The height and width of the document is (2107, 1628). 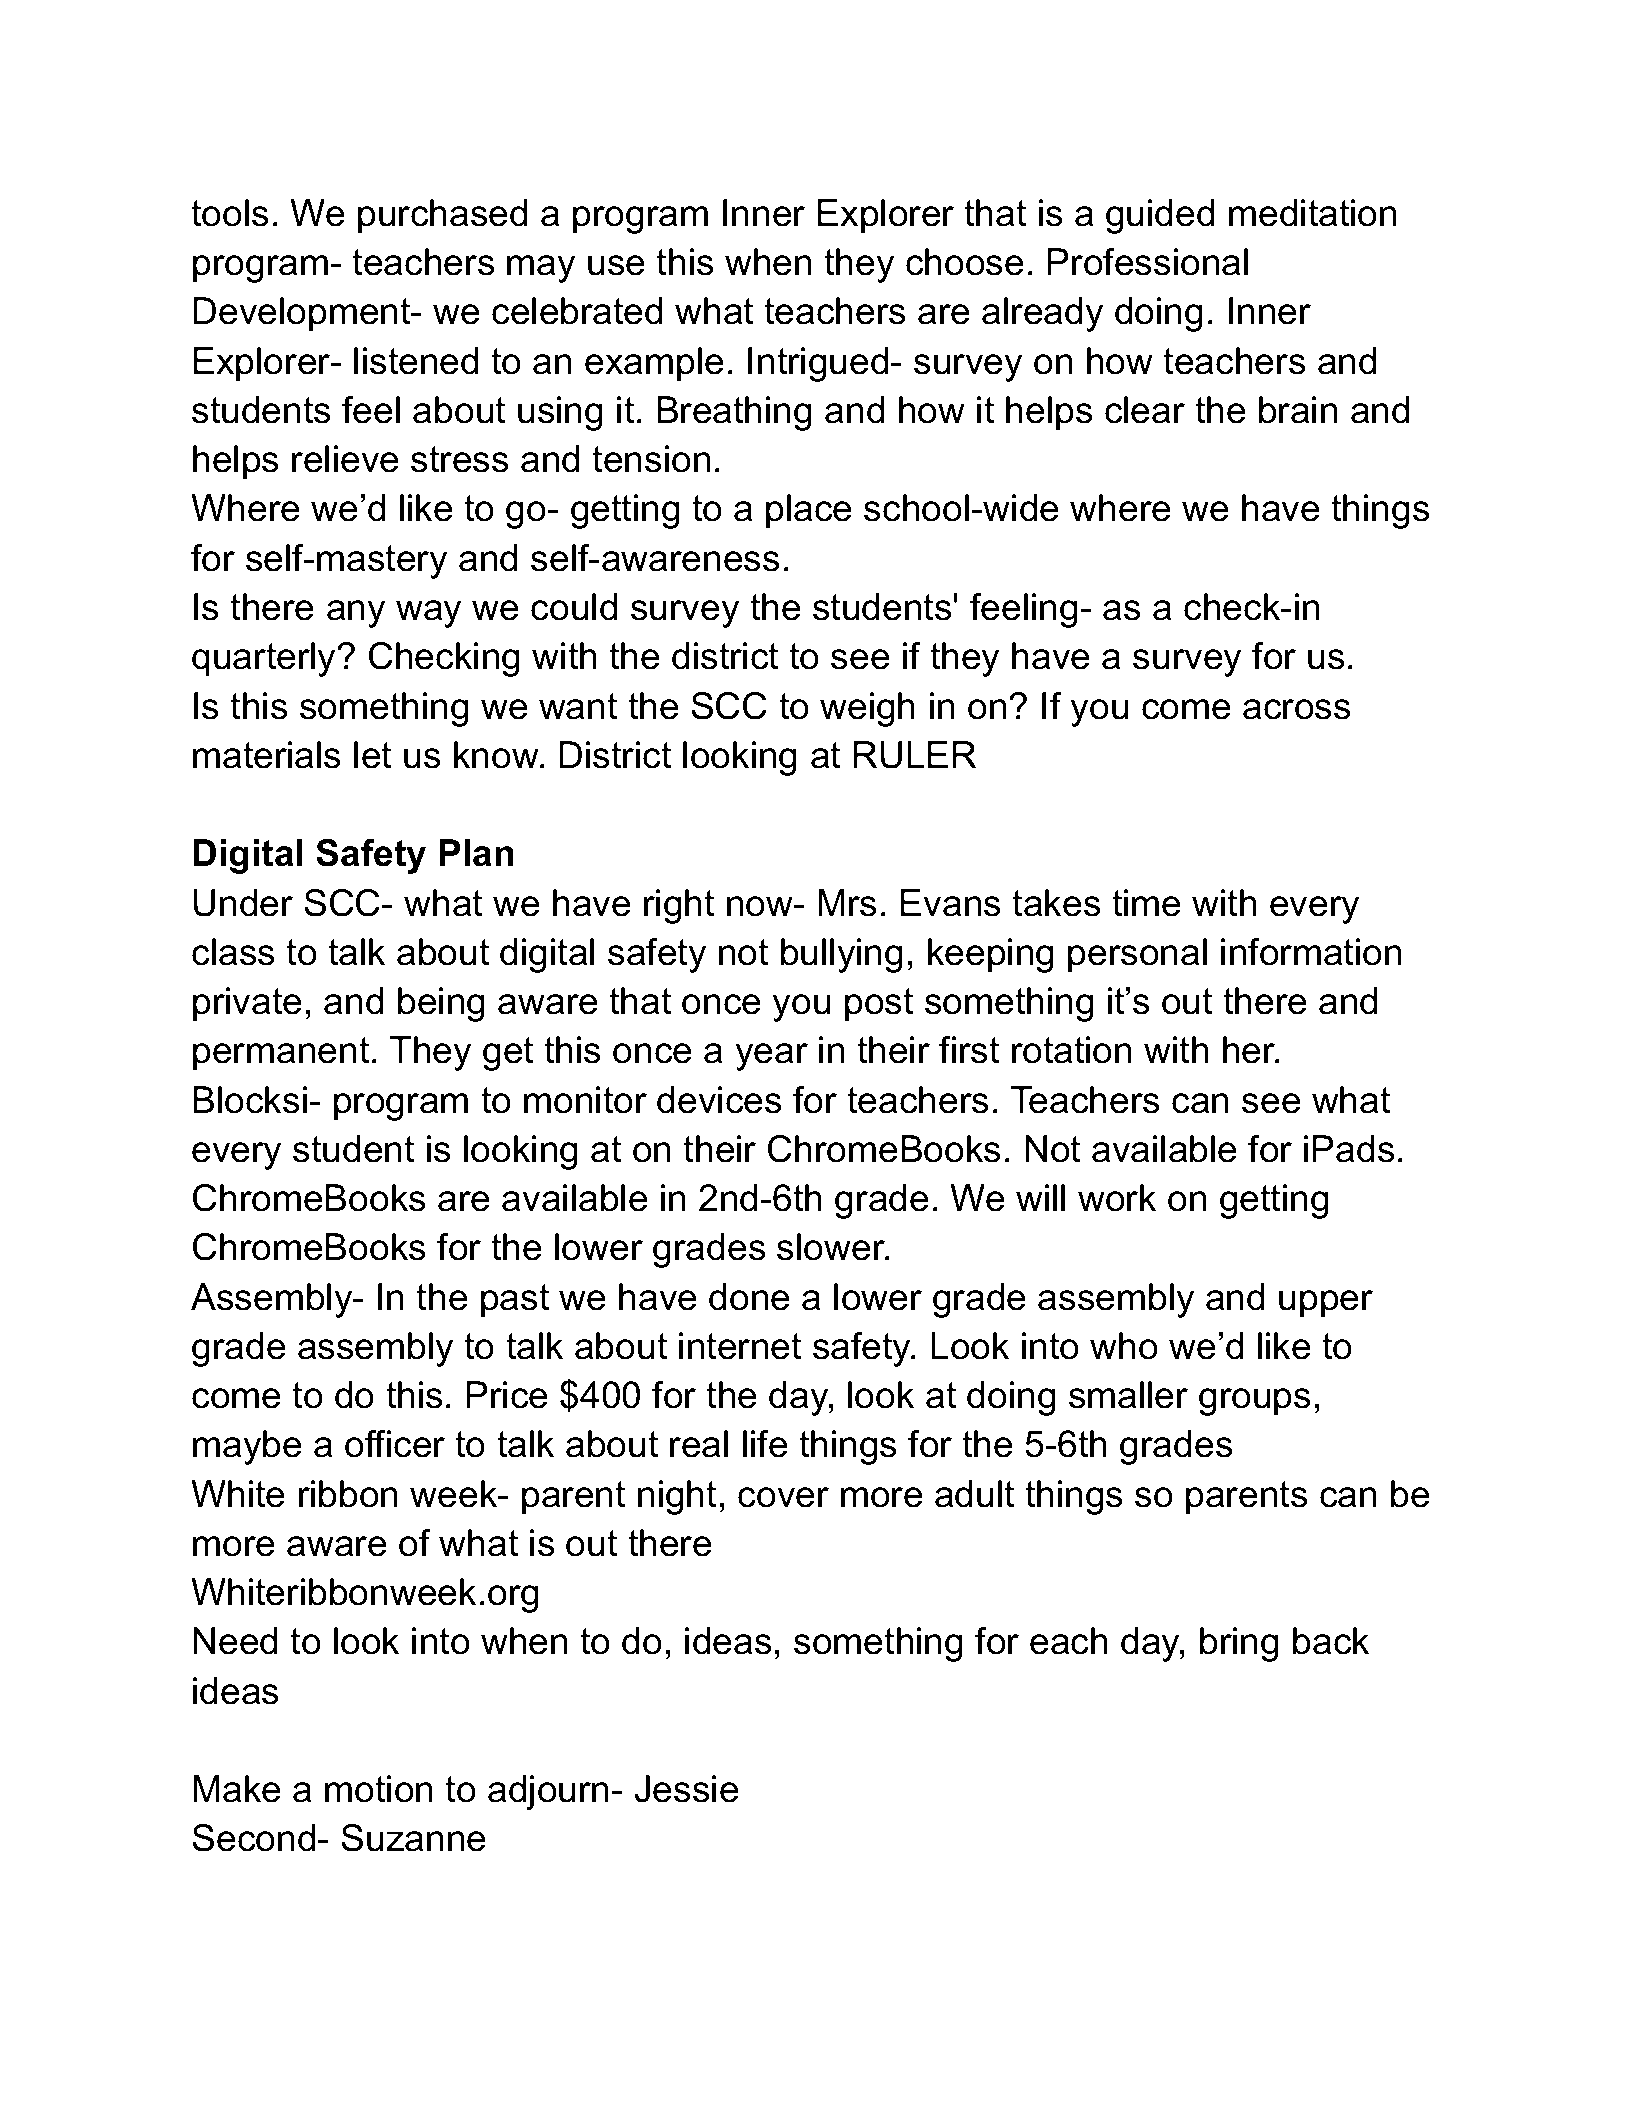 I want to click on use, so click(x=616, y=265).
